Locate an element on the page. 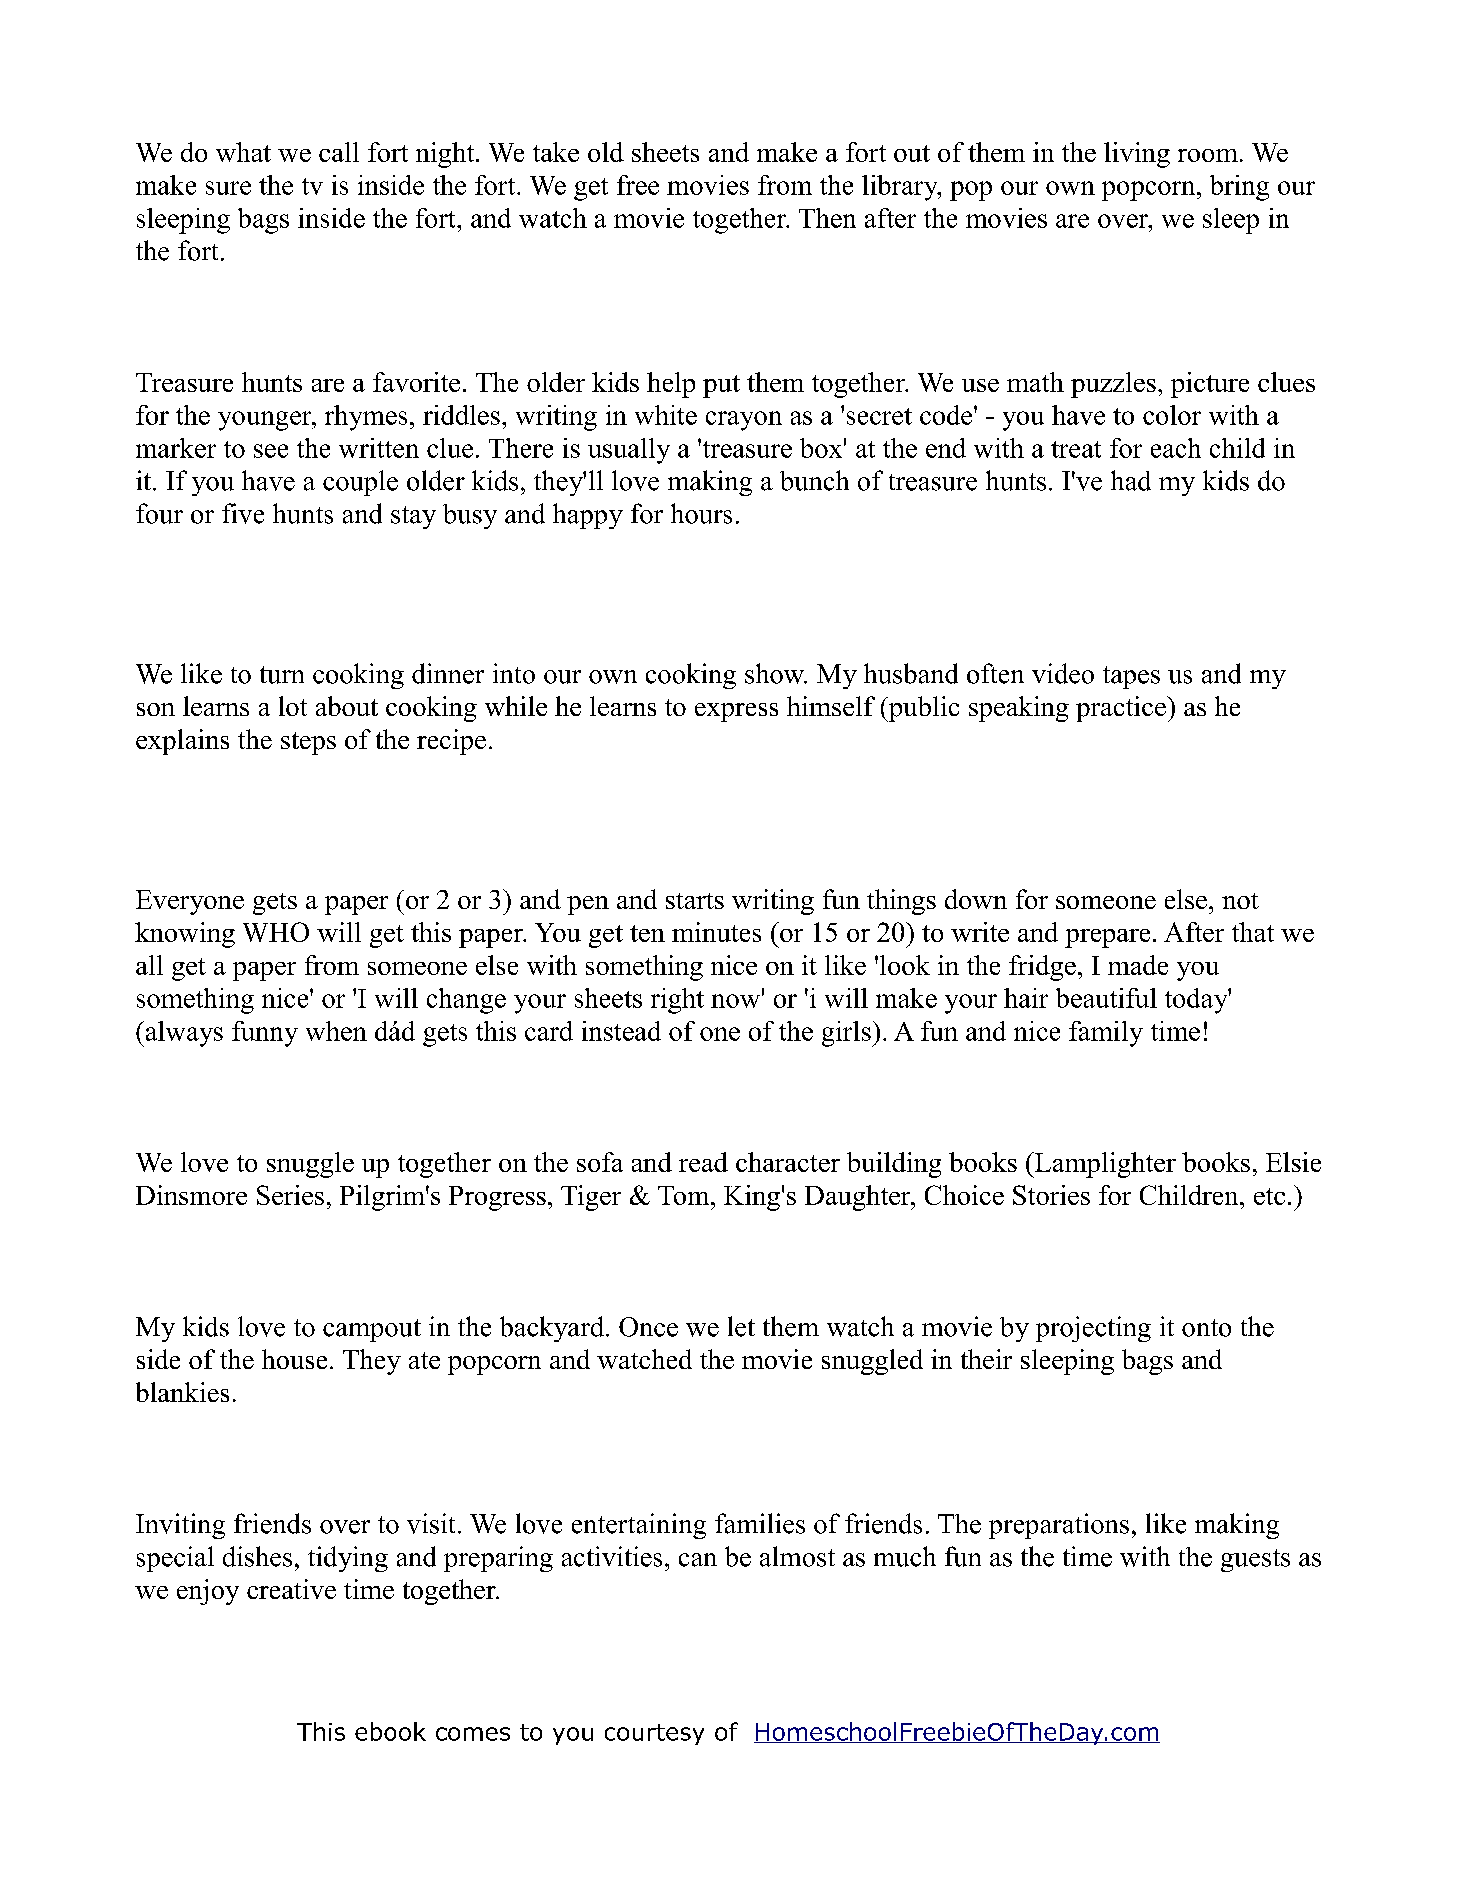  ebook is located at coordinates (390, 1731).
